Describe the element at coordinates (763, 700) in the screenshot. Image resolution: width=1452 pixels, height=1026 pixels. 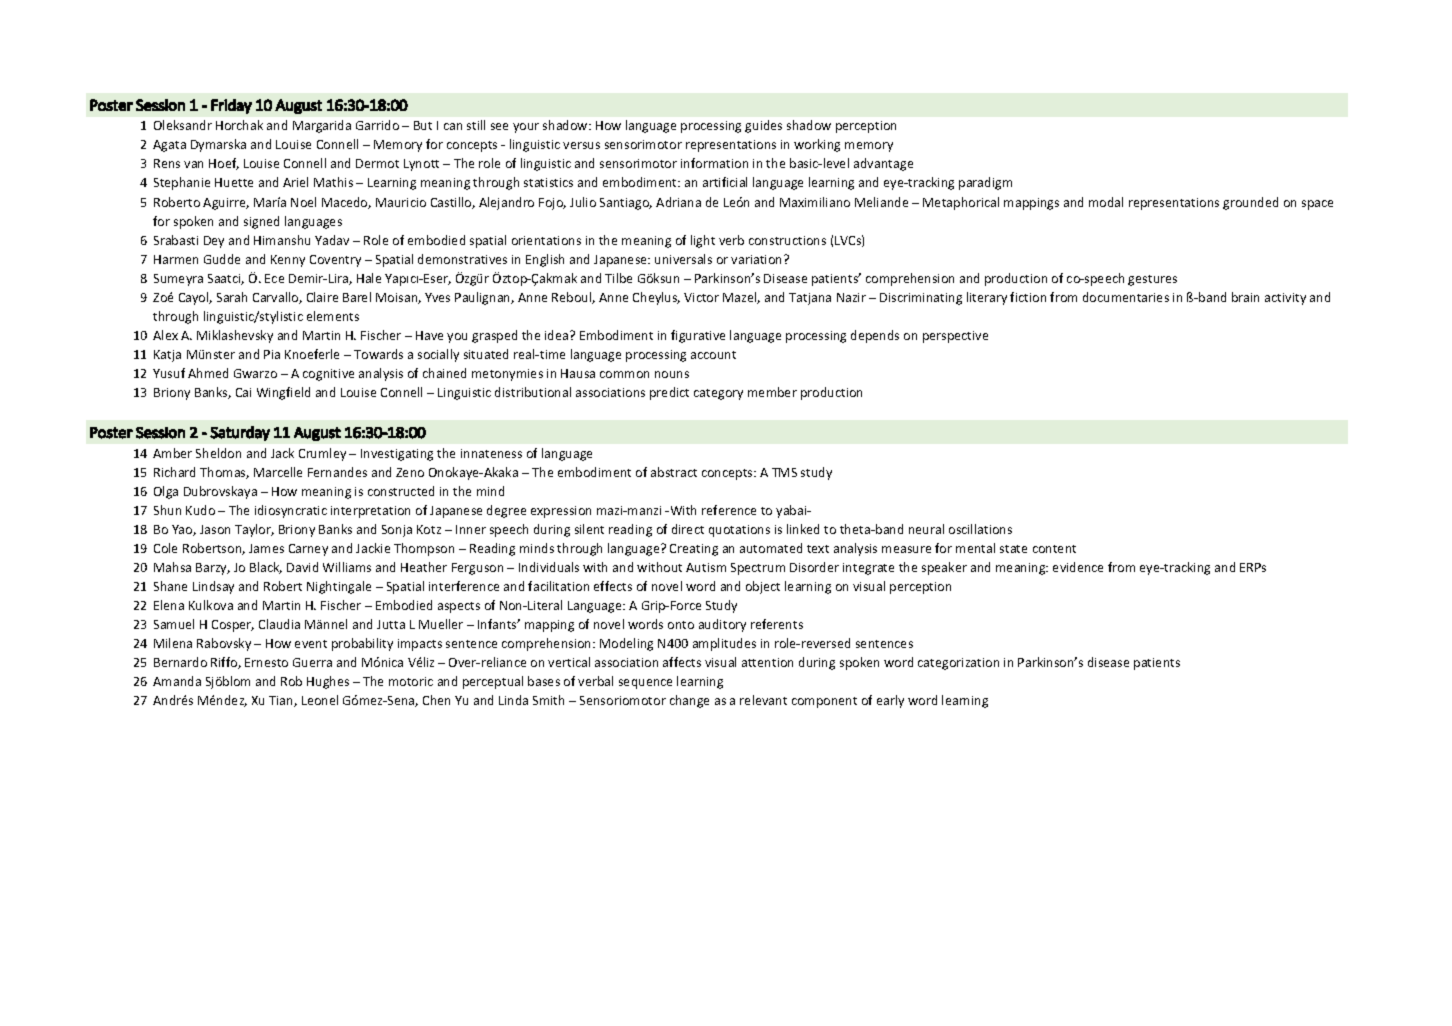
I see `relevant` at that location.
